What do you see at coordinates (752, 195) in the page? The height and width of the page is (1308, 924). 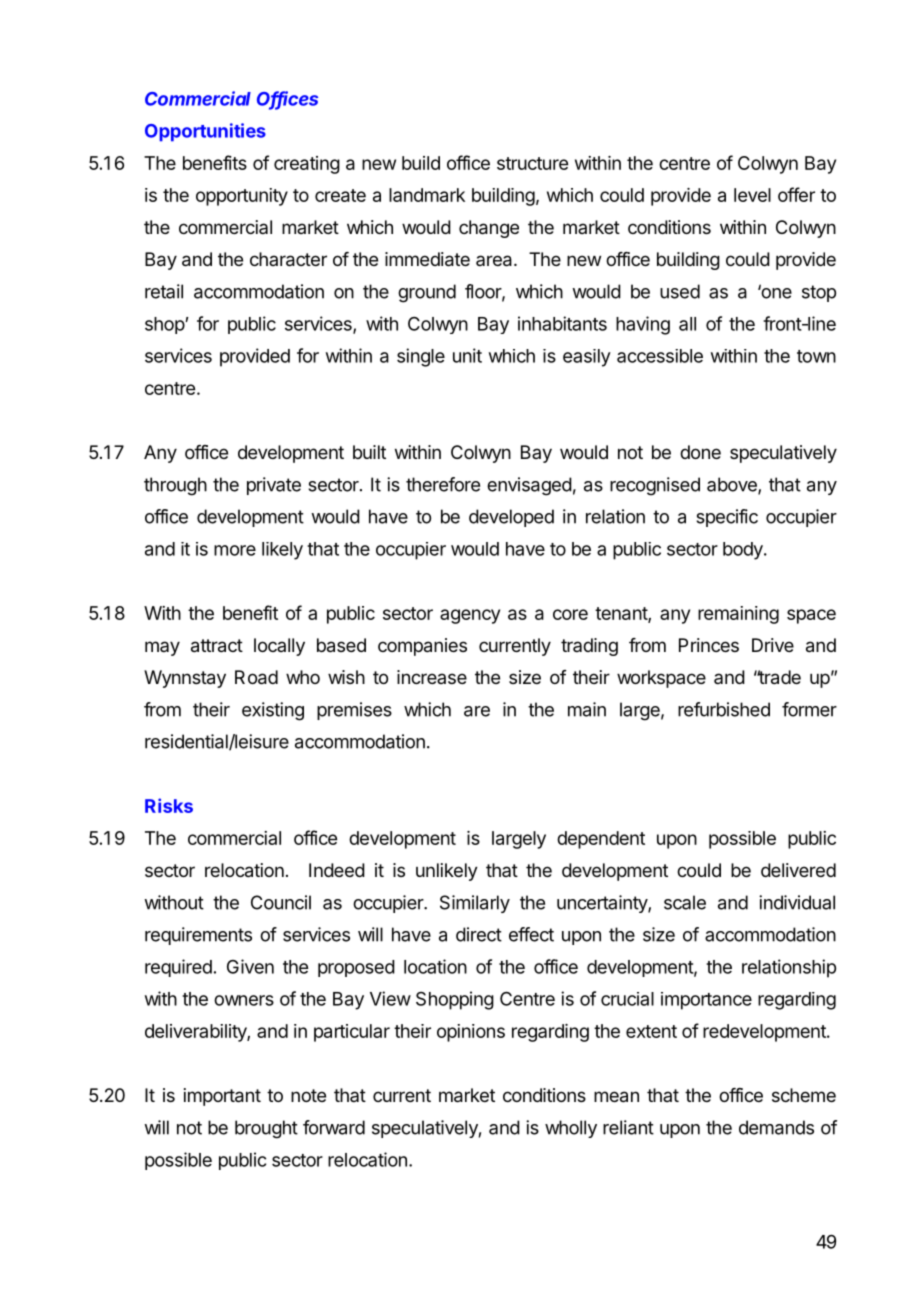 I see `level` at bounding box center [752, 195].
